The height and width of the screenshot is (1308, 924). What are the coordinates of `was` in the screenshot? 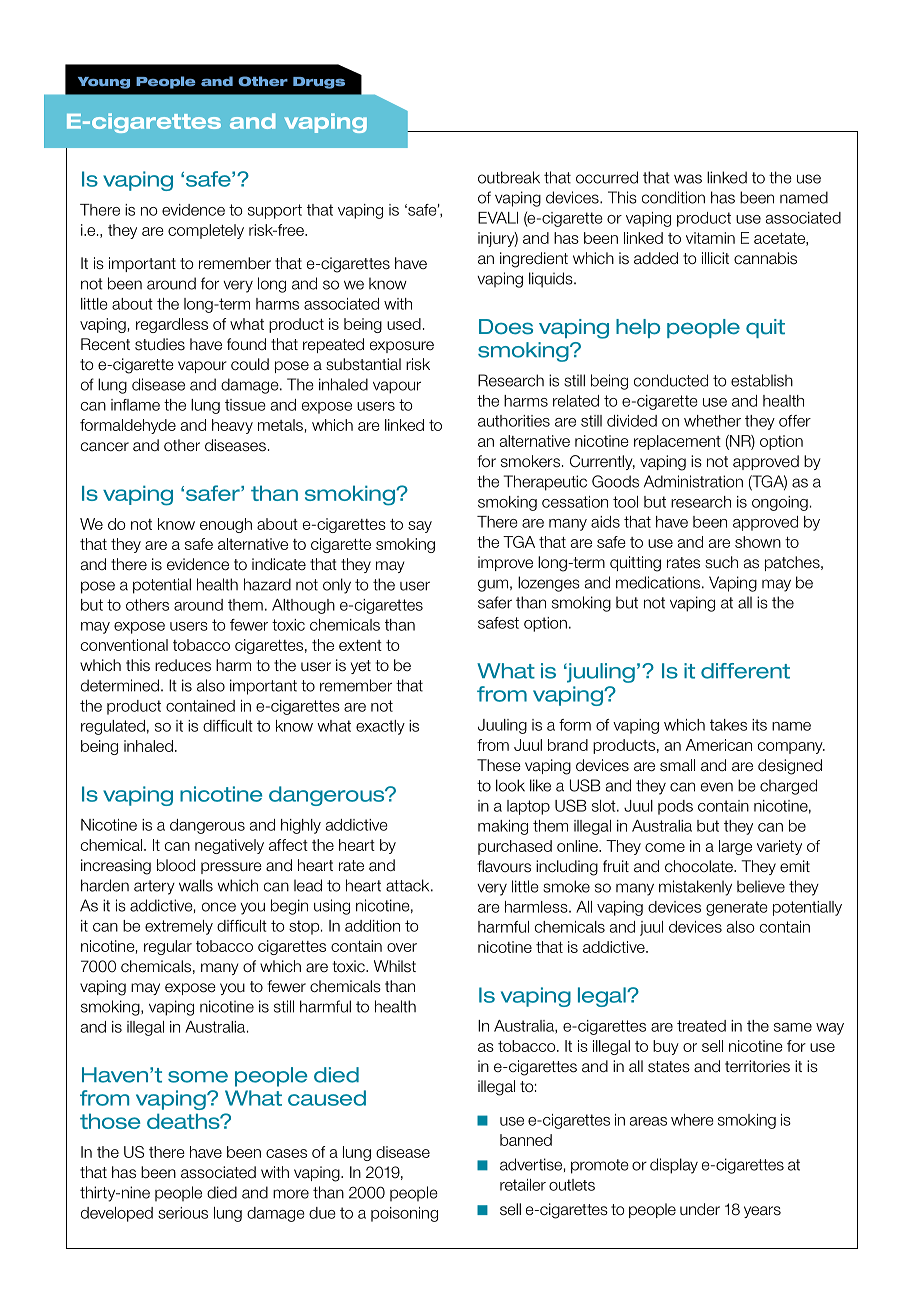 It's located at (688, 179).
